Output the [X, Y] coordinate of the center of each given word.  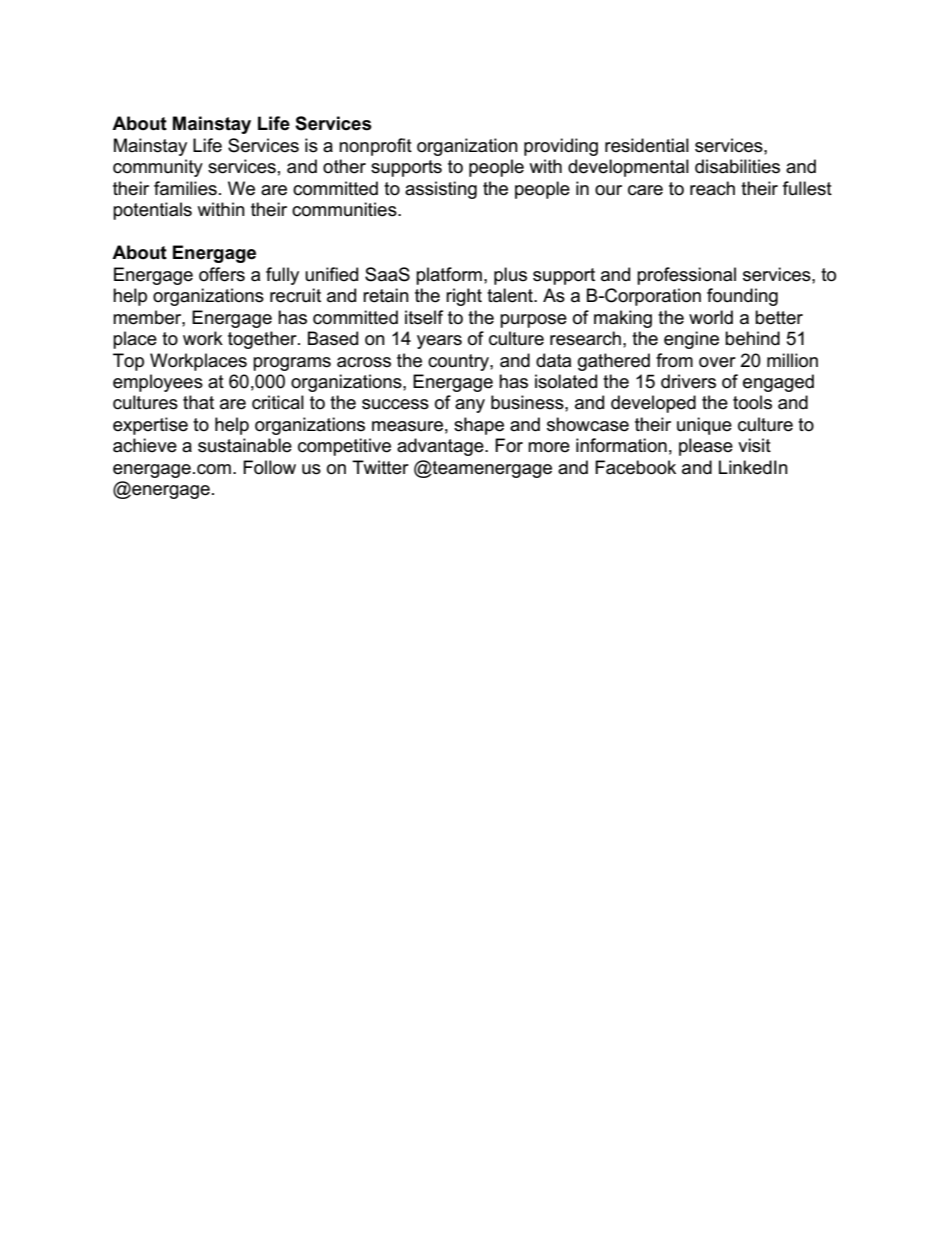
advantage [441, 447]
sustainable [245, 445]
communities [345, 209]
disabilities [737, 166]
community [158, 168]
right [464, 297]
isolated [566, 381]
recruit [295, 295]
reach [712, 188]
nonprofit [375, 147]
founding [742, 297]
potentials [152, 211]
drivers [688, 381]
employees [158, 383]
